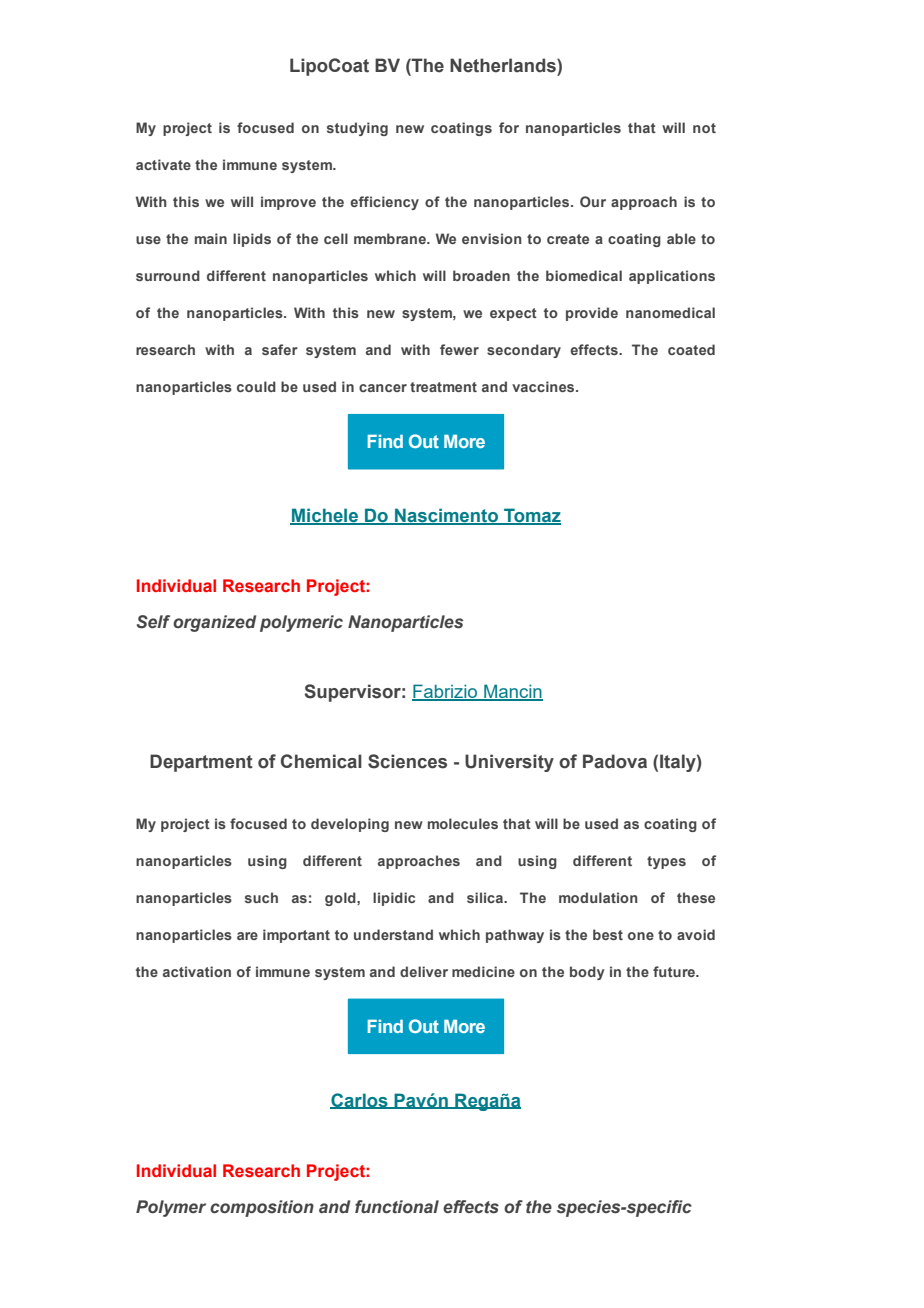  Describe the element at coordinates (163, 164) in the screenshot. I see `activate` at that location.
